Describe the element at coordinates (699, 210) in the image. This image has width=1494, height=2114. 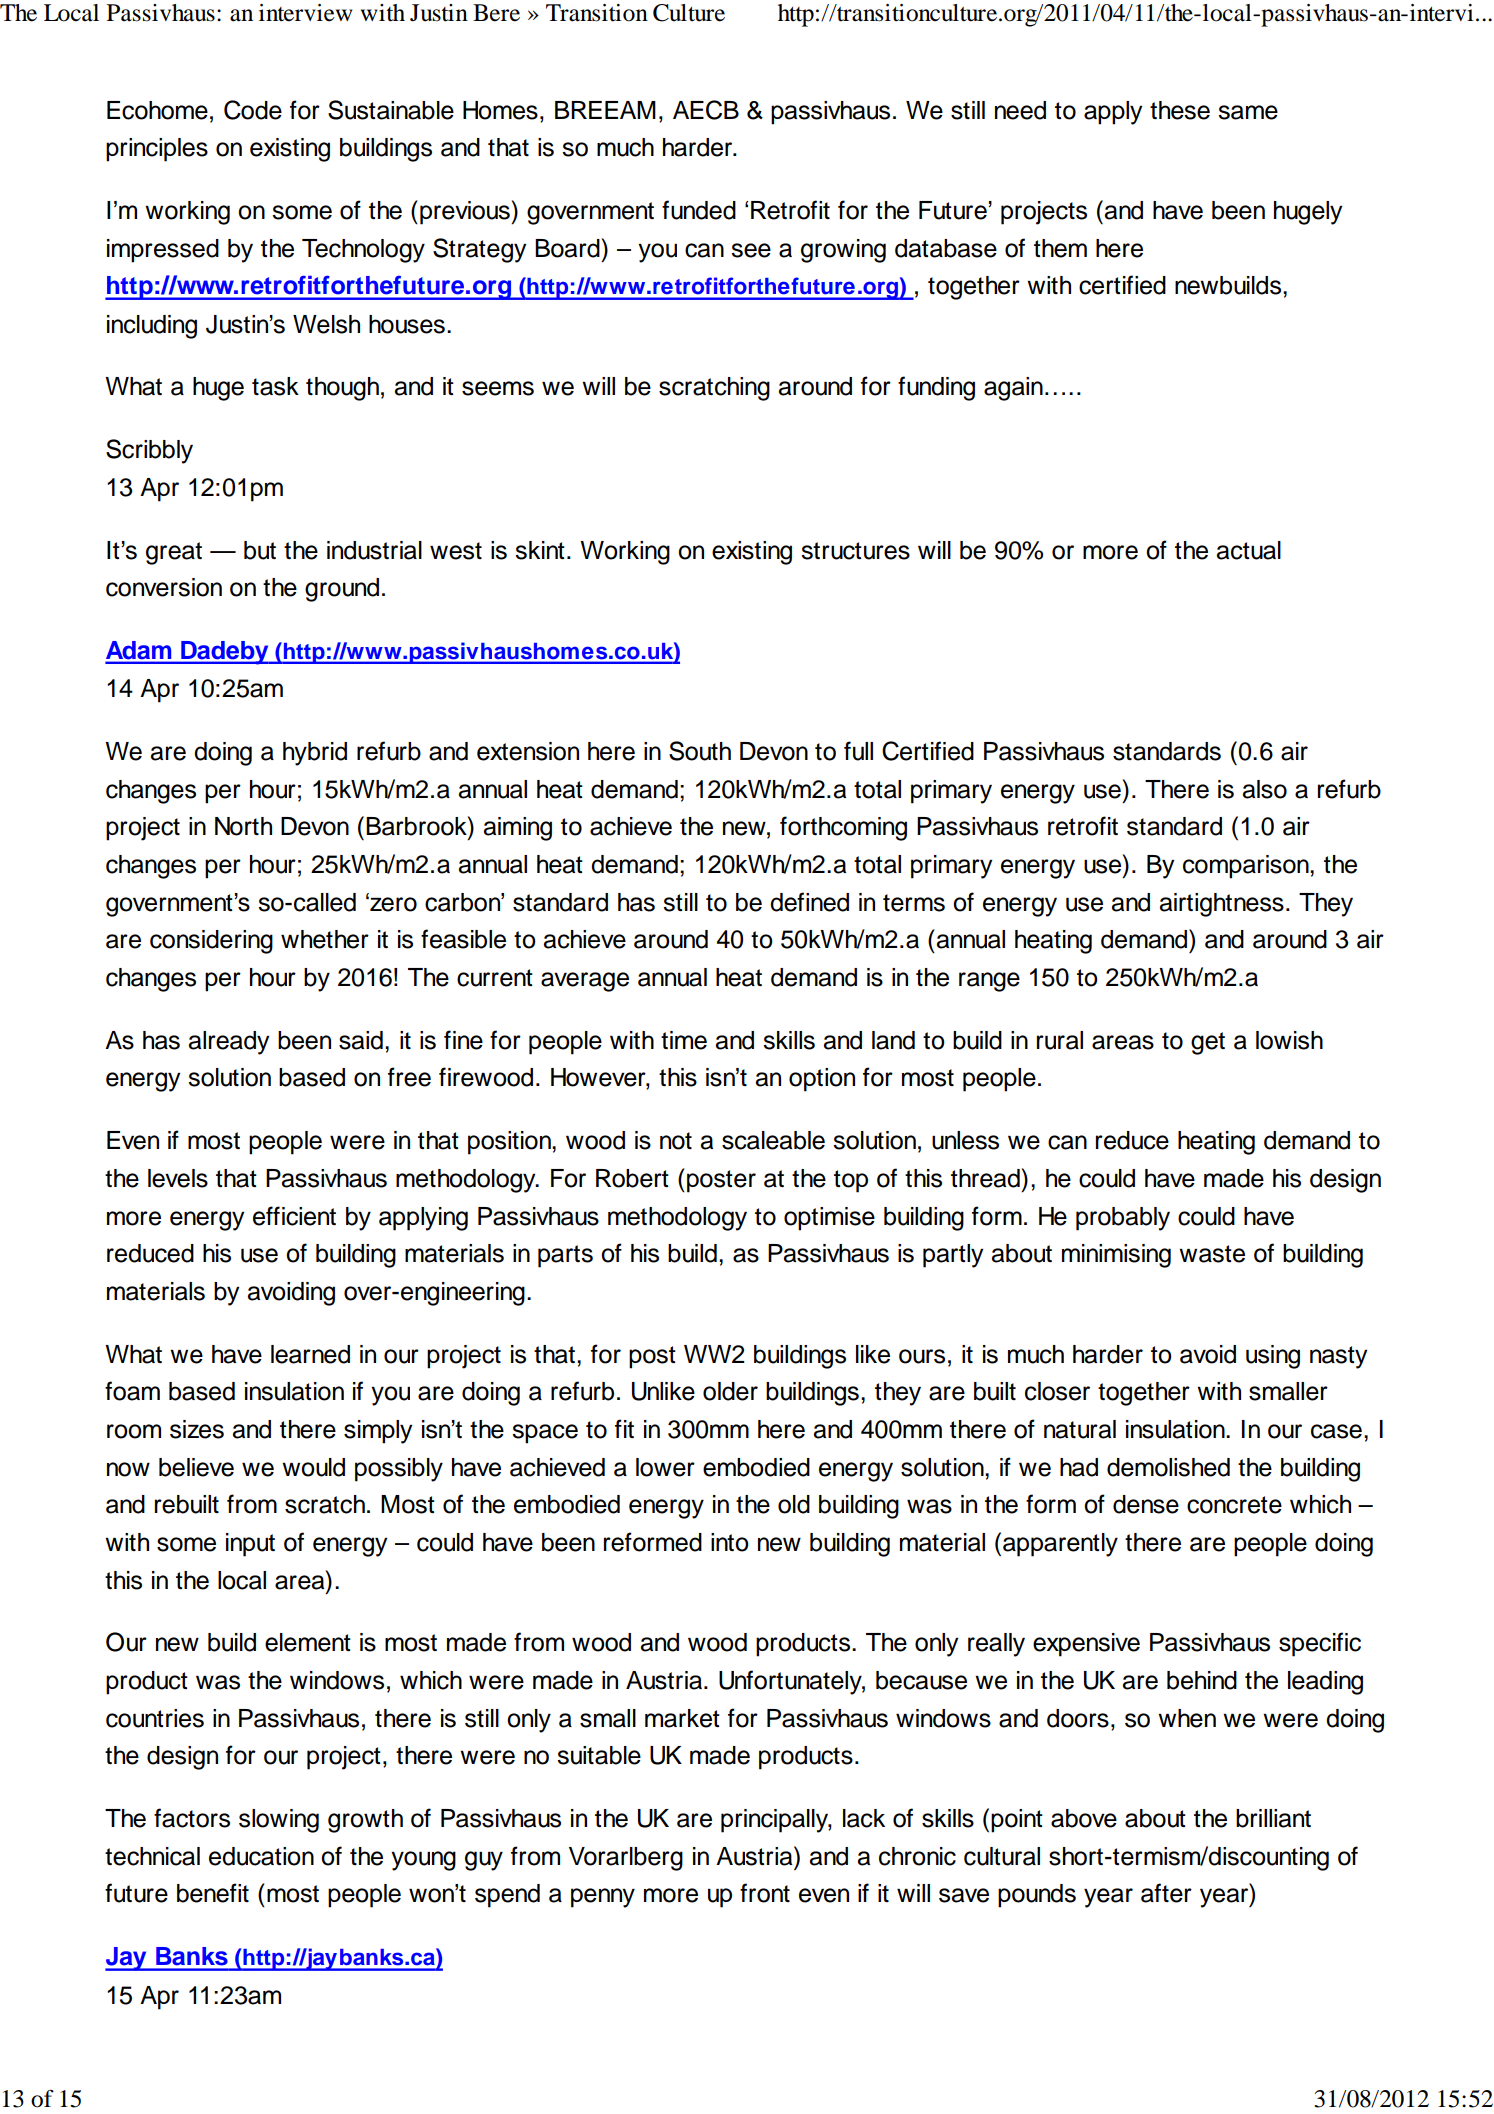
I see `funded` at that location.
